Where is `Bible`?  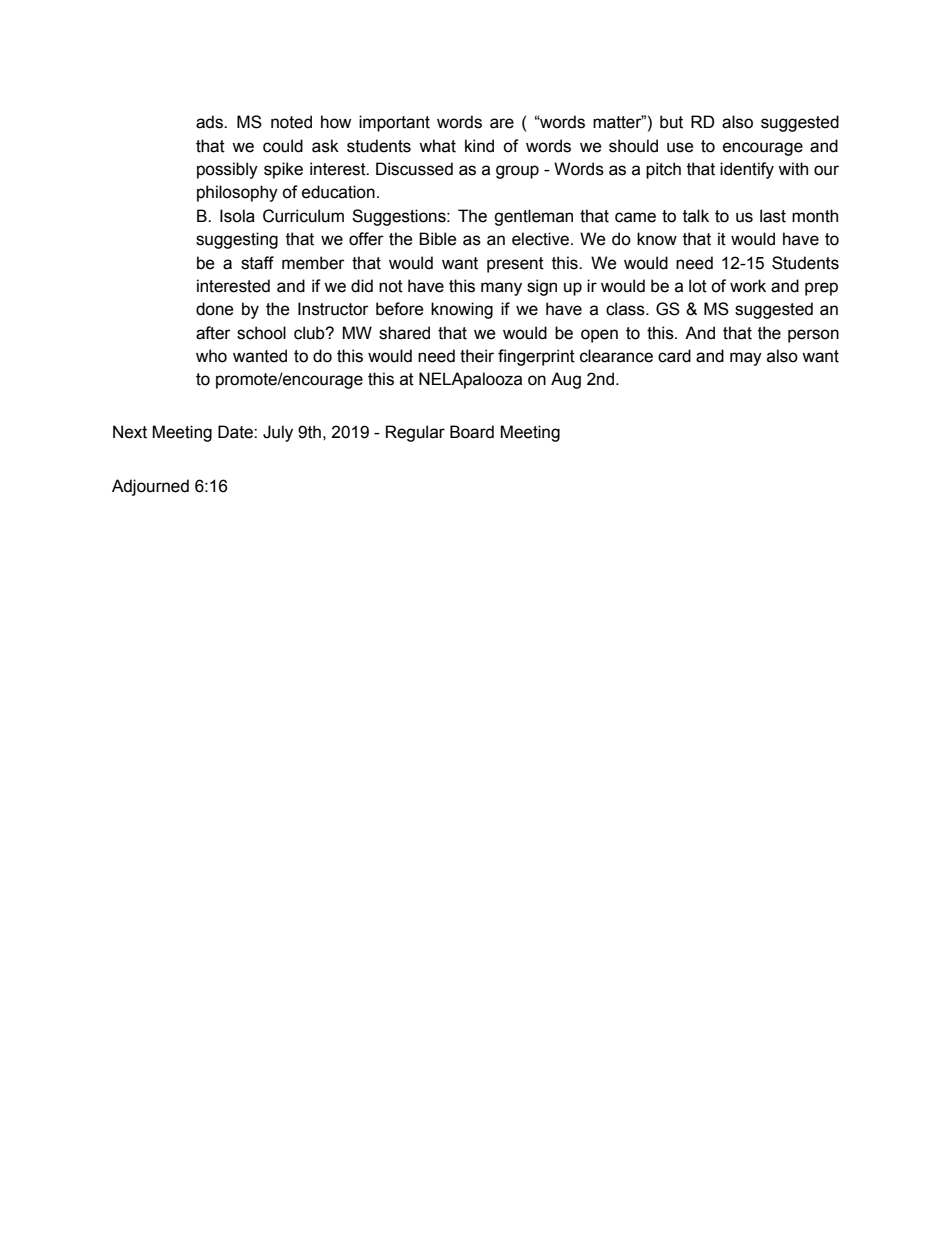
Bible is located at coordinates (438, 239).
